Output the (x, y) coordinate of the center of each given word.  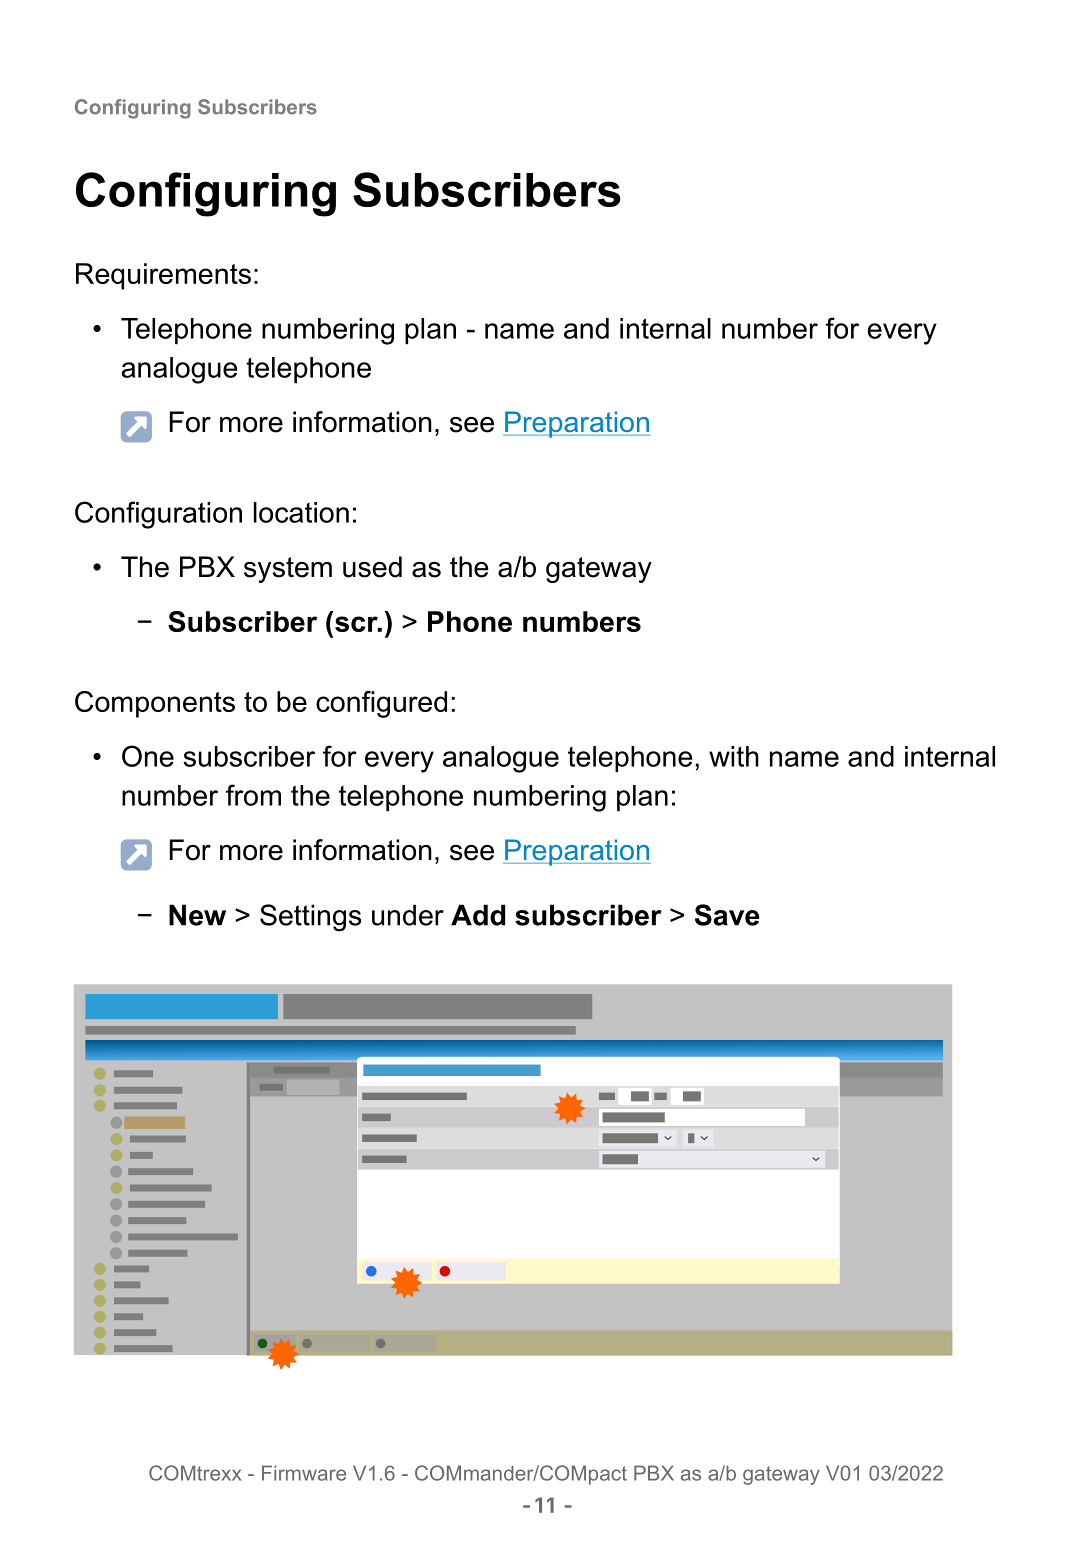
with (734, 756)
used (372, 567)
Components (155, 704)
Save (727, 915)
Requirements (163, 276)
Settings (310, 918)
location (301, 512)
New (197, 915)
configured (381, 704)
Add (478, 915)
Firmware (304, 1473)
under (408, 915)
